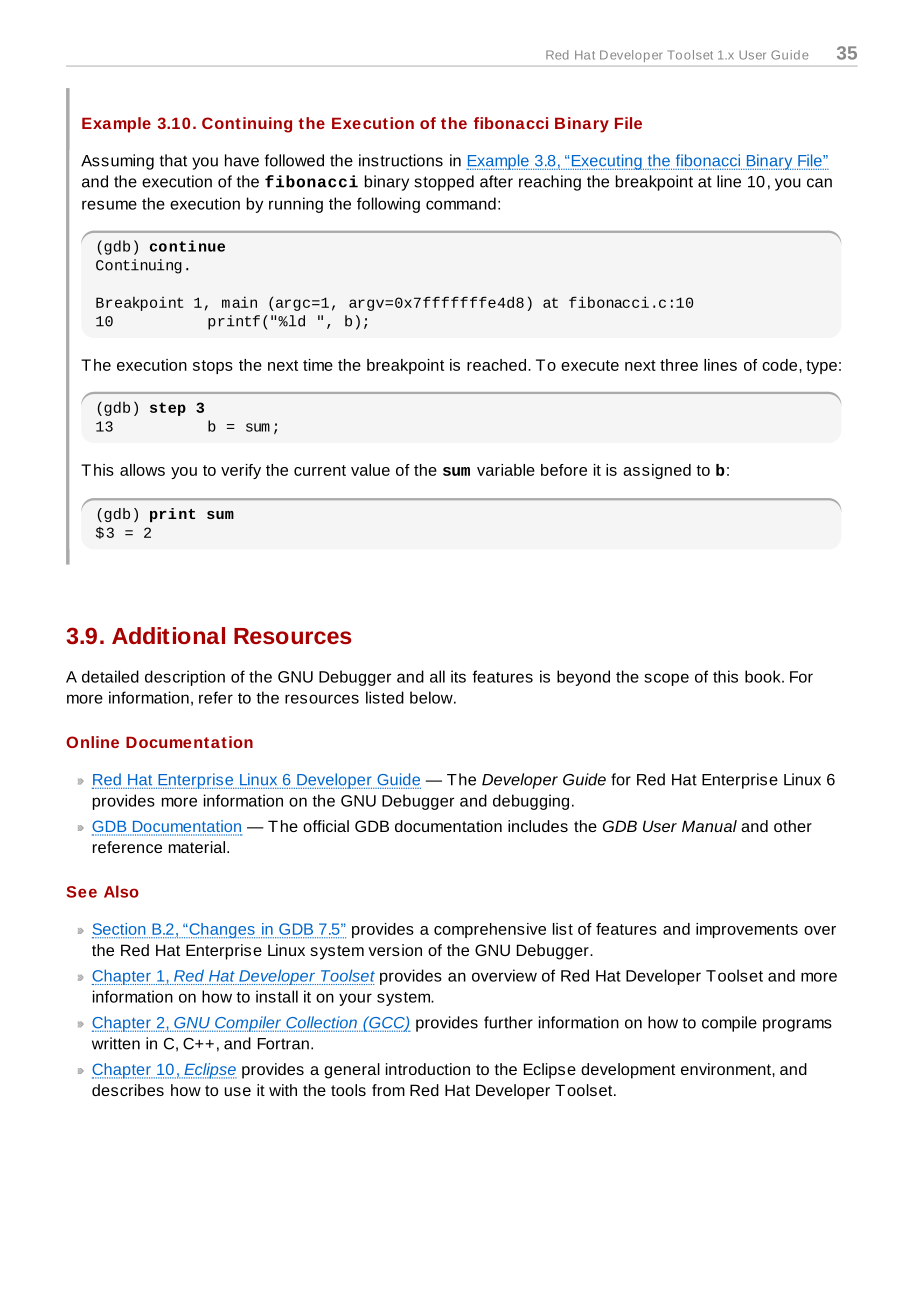 This screenshot has width=924, height=1308. What do you see at coordinates (764, 676) in the screenshot?
I see `book` at bounding box center [764, 676].
